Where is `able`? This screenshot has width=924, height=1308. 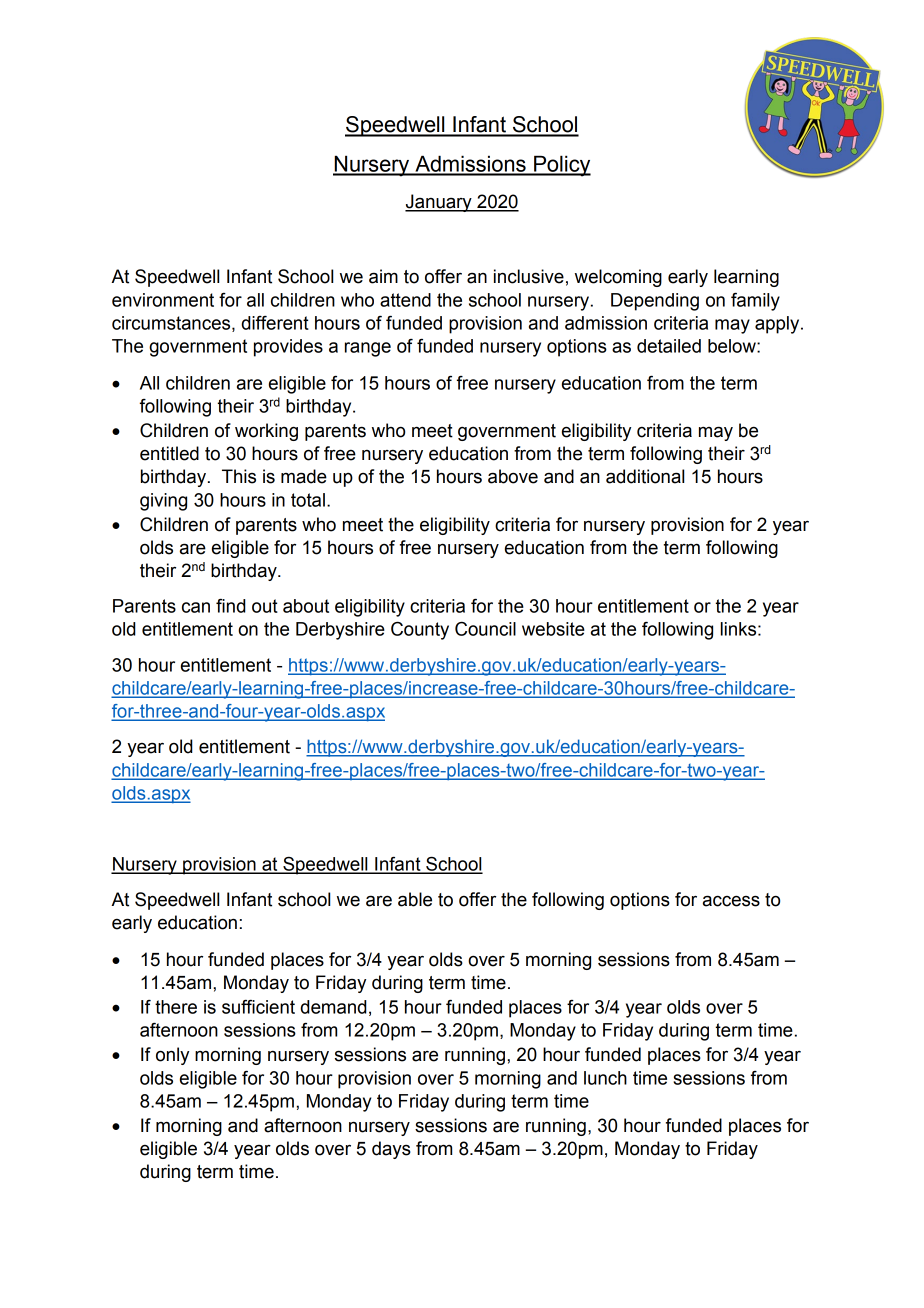 able is located at coordinates (415, 899).
